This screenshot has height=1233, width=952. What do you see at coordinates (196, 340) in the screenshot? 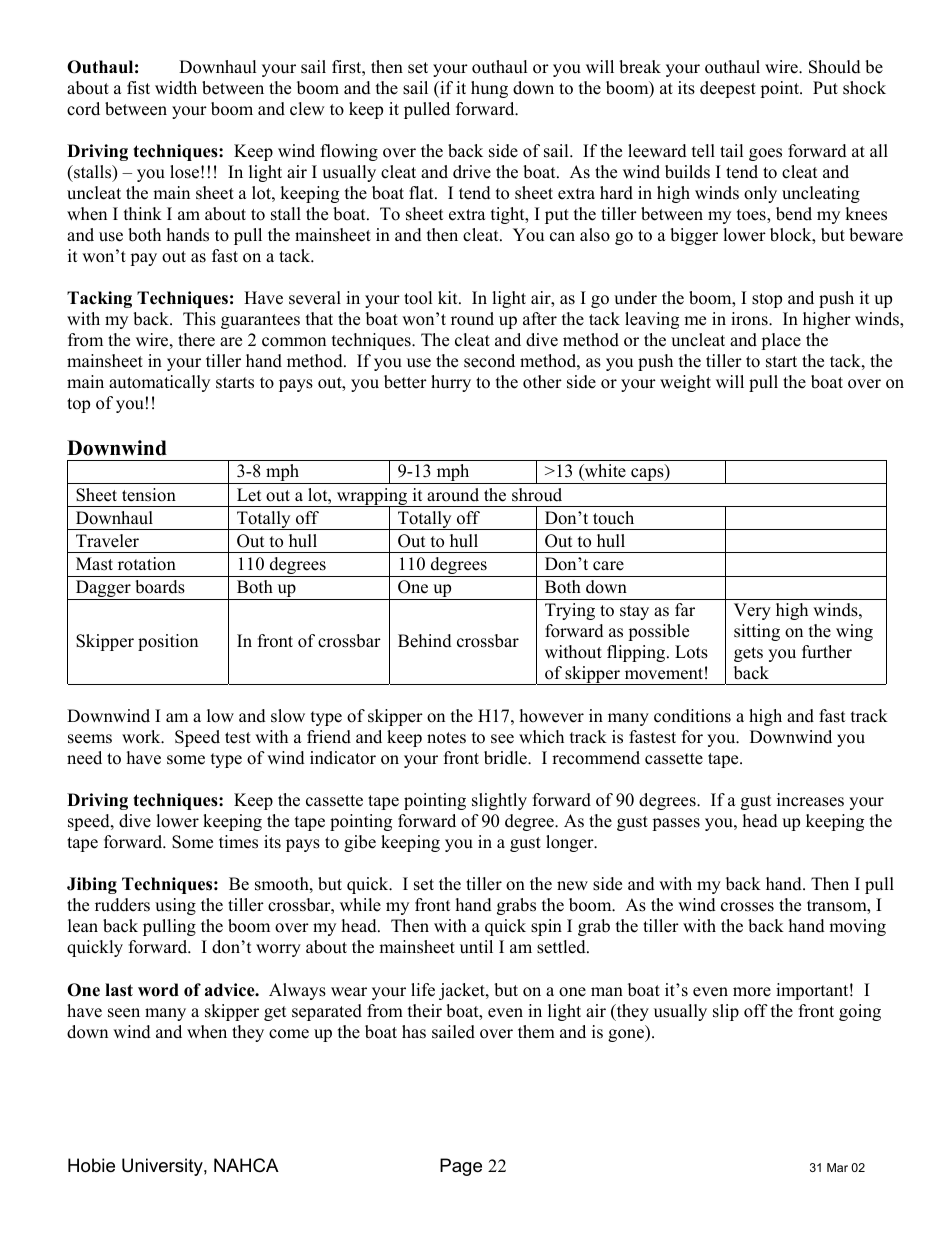
I see `there` at bounding box center [196, 340].
